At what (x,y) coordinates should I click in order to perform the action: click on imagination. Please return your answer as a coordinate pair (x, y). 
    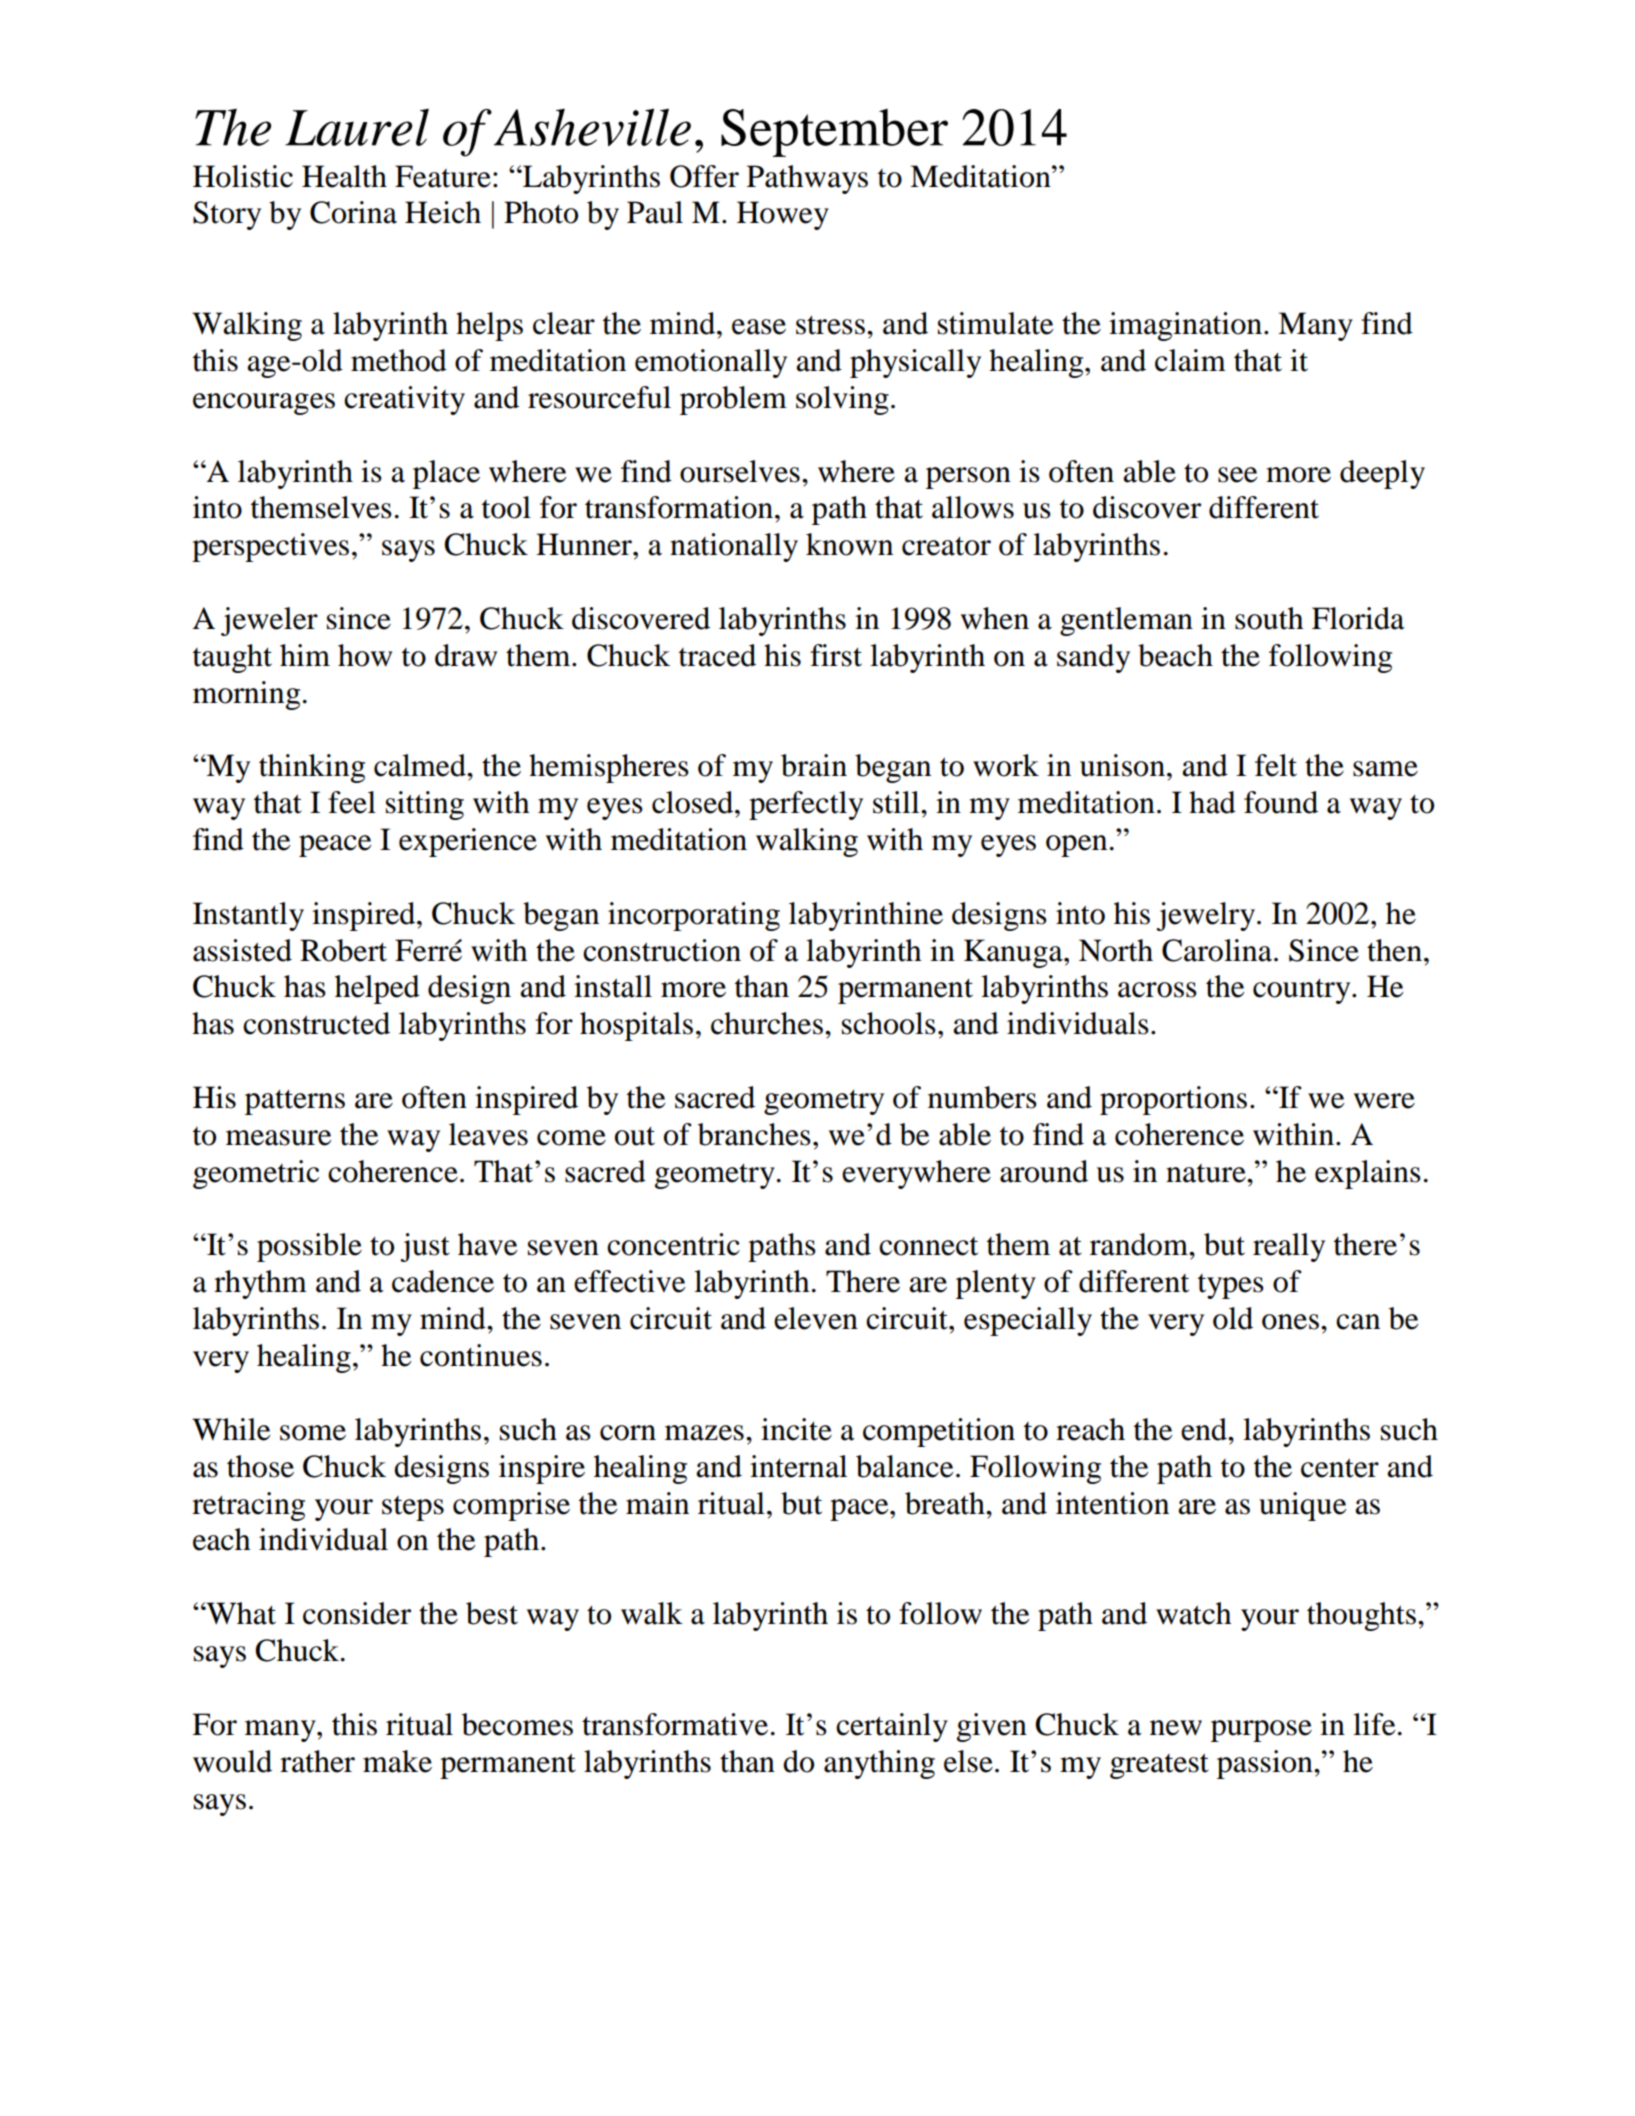
    Looking at the image, I should click on (1185, 326).
